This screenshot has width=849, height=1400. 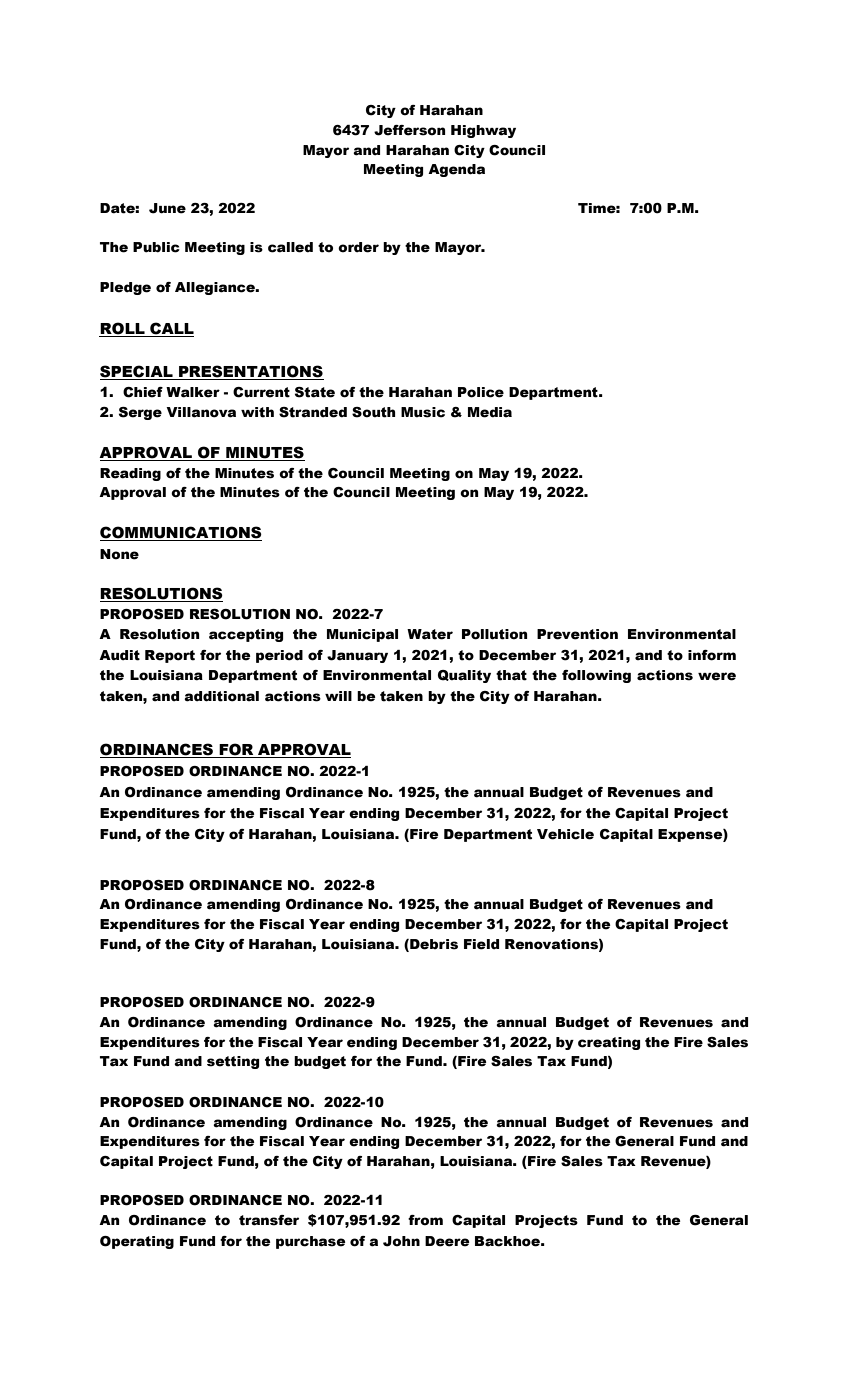 What do you see at coordinates (167, 208) in the screenshot?
I see `June` at bounding box center [167, 208].
